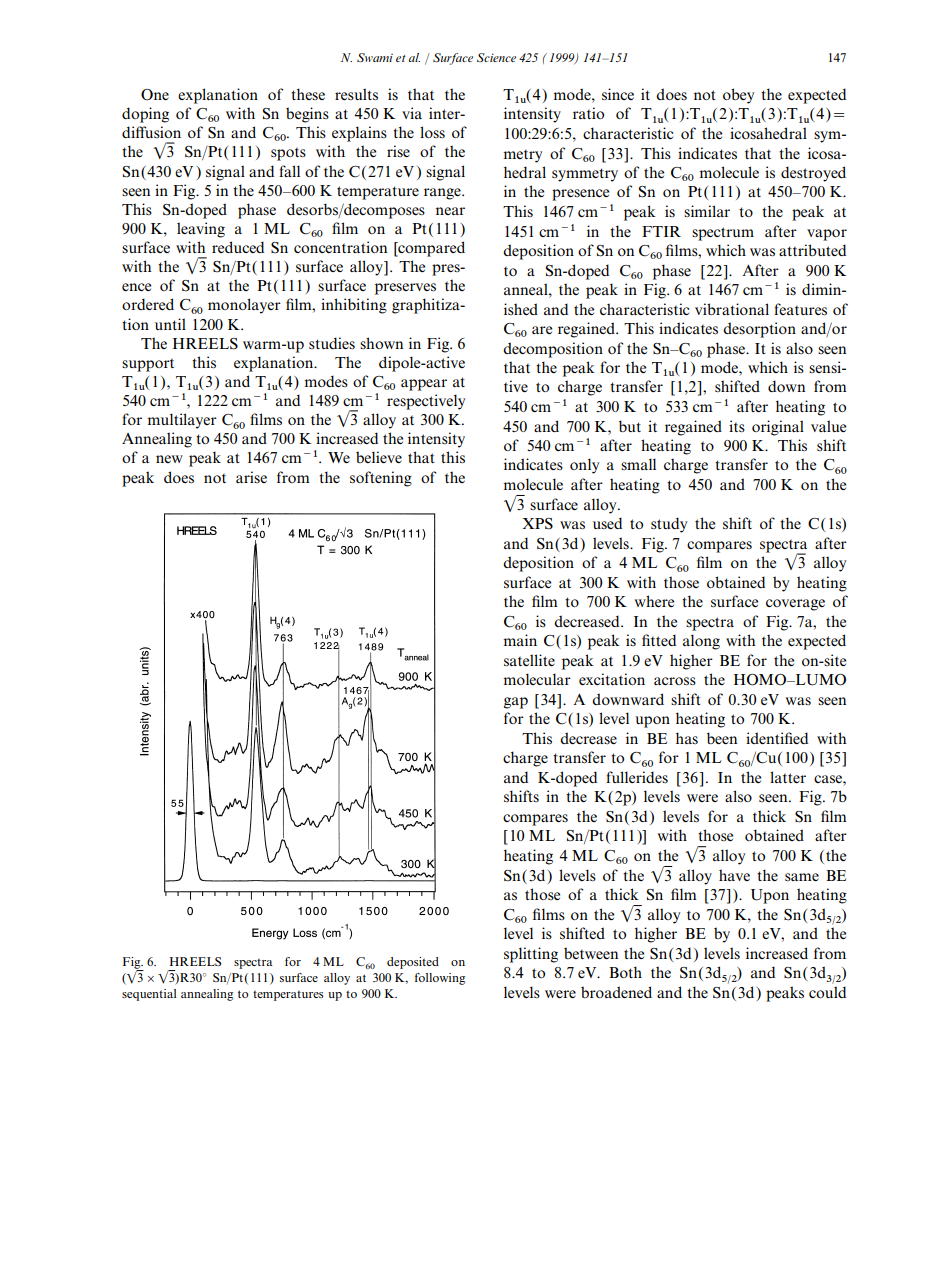  What do you see at coordinates (800, 309) in the page?
I see `features` at bounding box center [800, 309].
